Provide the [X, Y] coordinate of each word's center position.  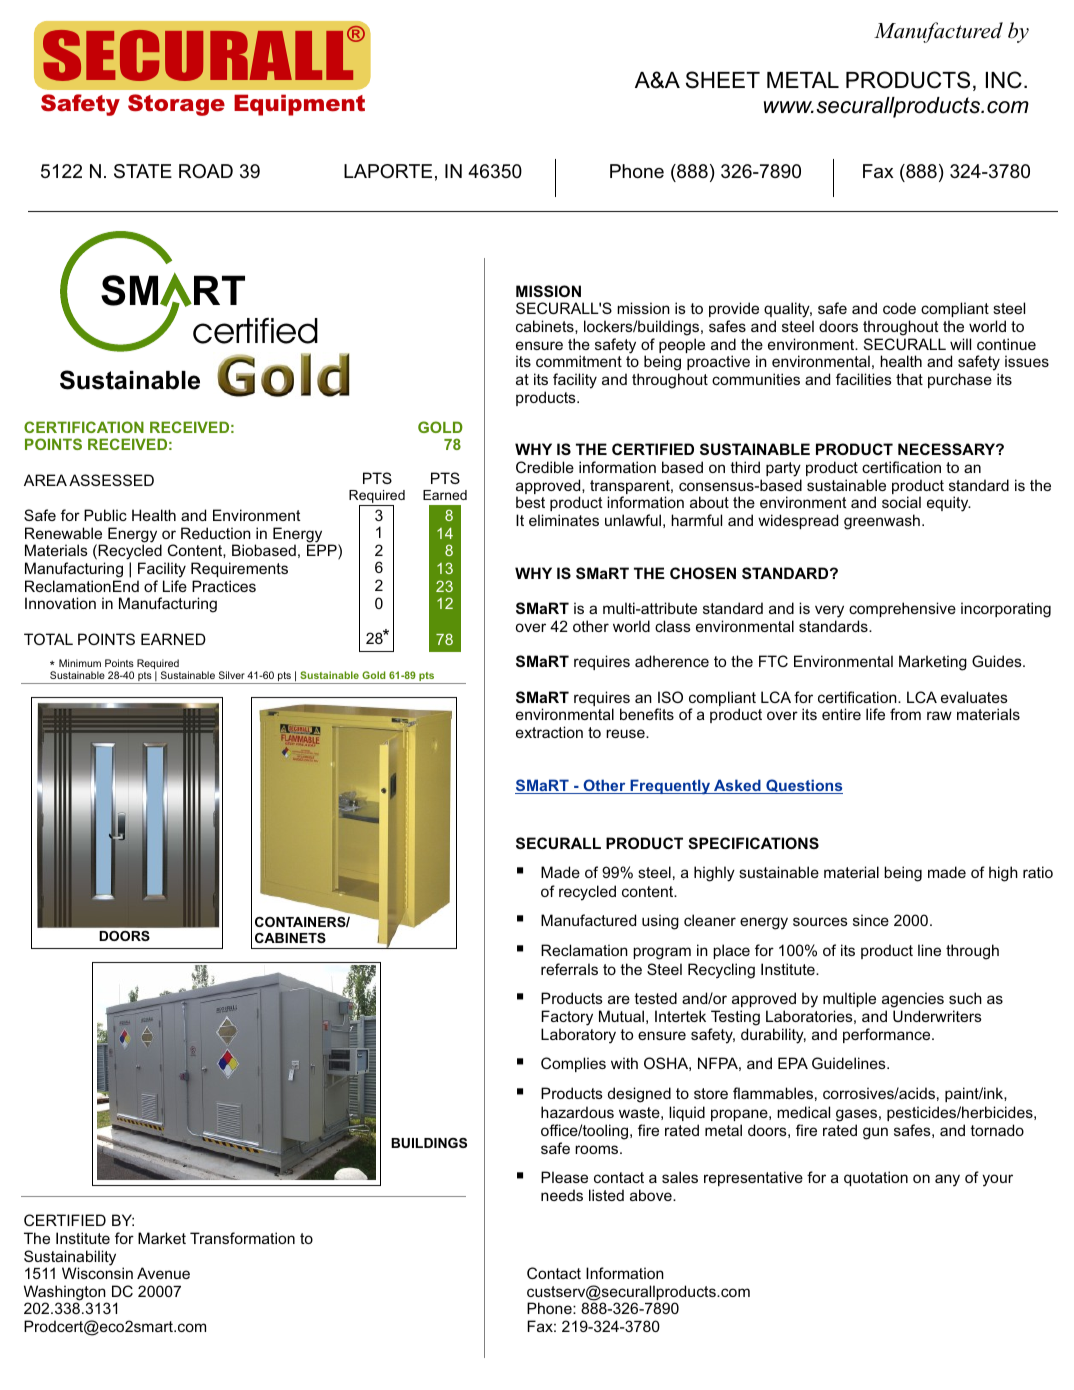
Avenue [163, 1273]
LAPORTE [388, 171]
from [905, 714]
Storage [176, 105]
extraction [549, 732]
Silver [232, 675]
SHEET [723, 80]
